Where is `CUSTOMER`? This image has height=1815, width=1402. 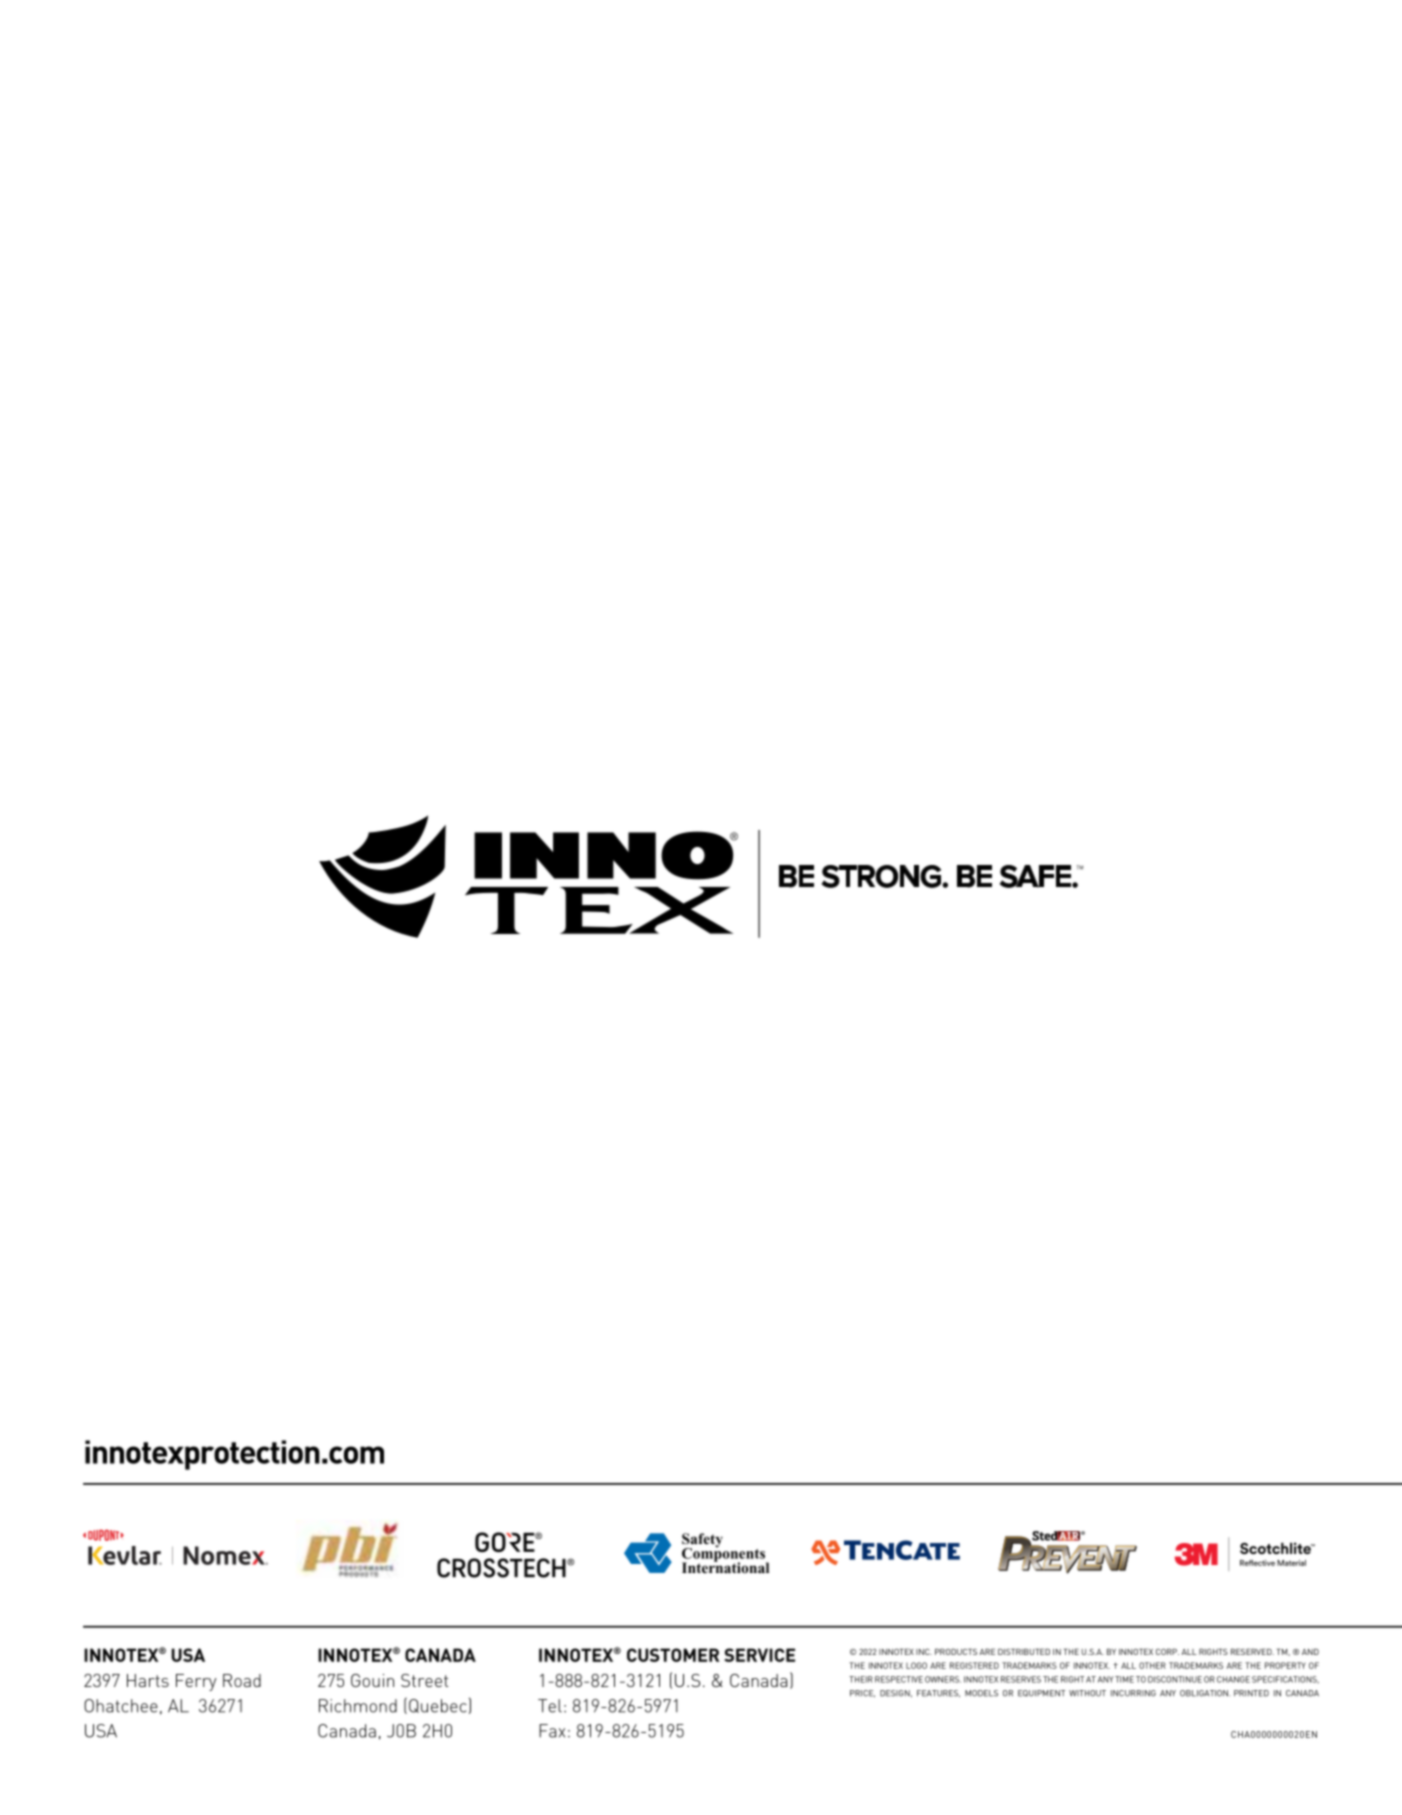
CUSTOMER is located at coordinates (673, 1655).
